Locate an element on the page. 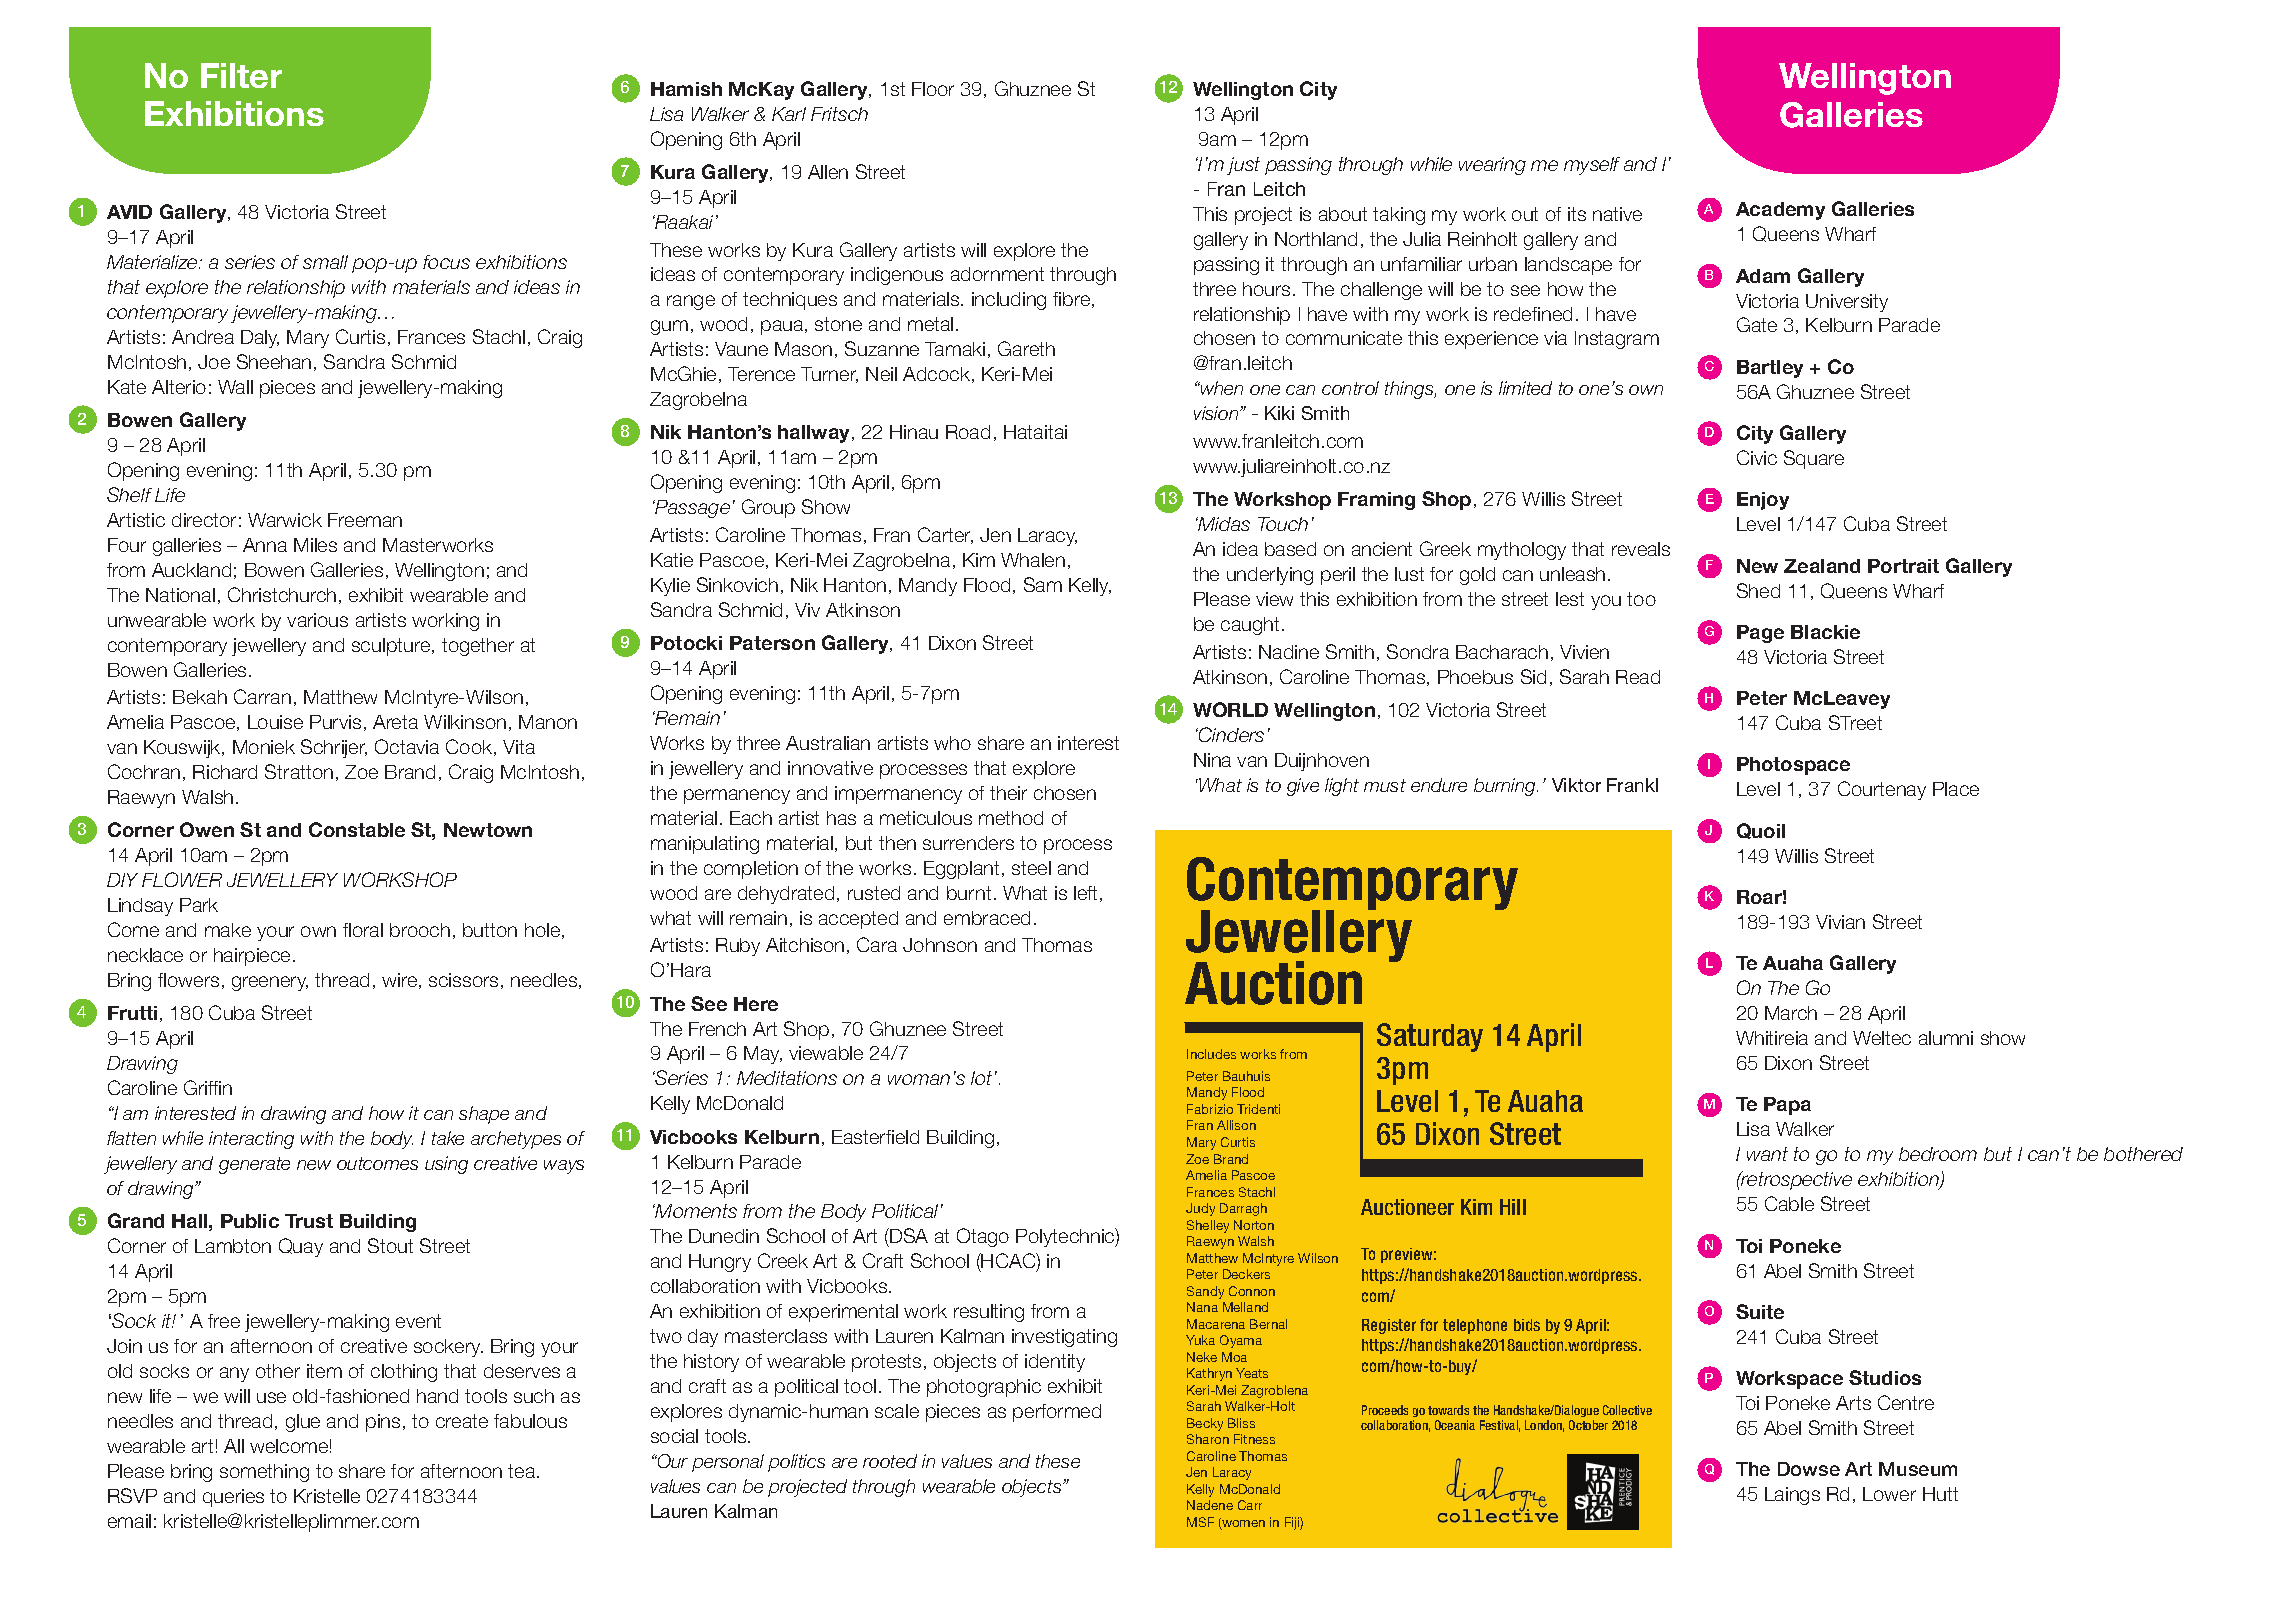 The image size is (2287, 1617). their is located at coordinates (1008, 793).
